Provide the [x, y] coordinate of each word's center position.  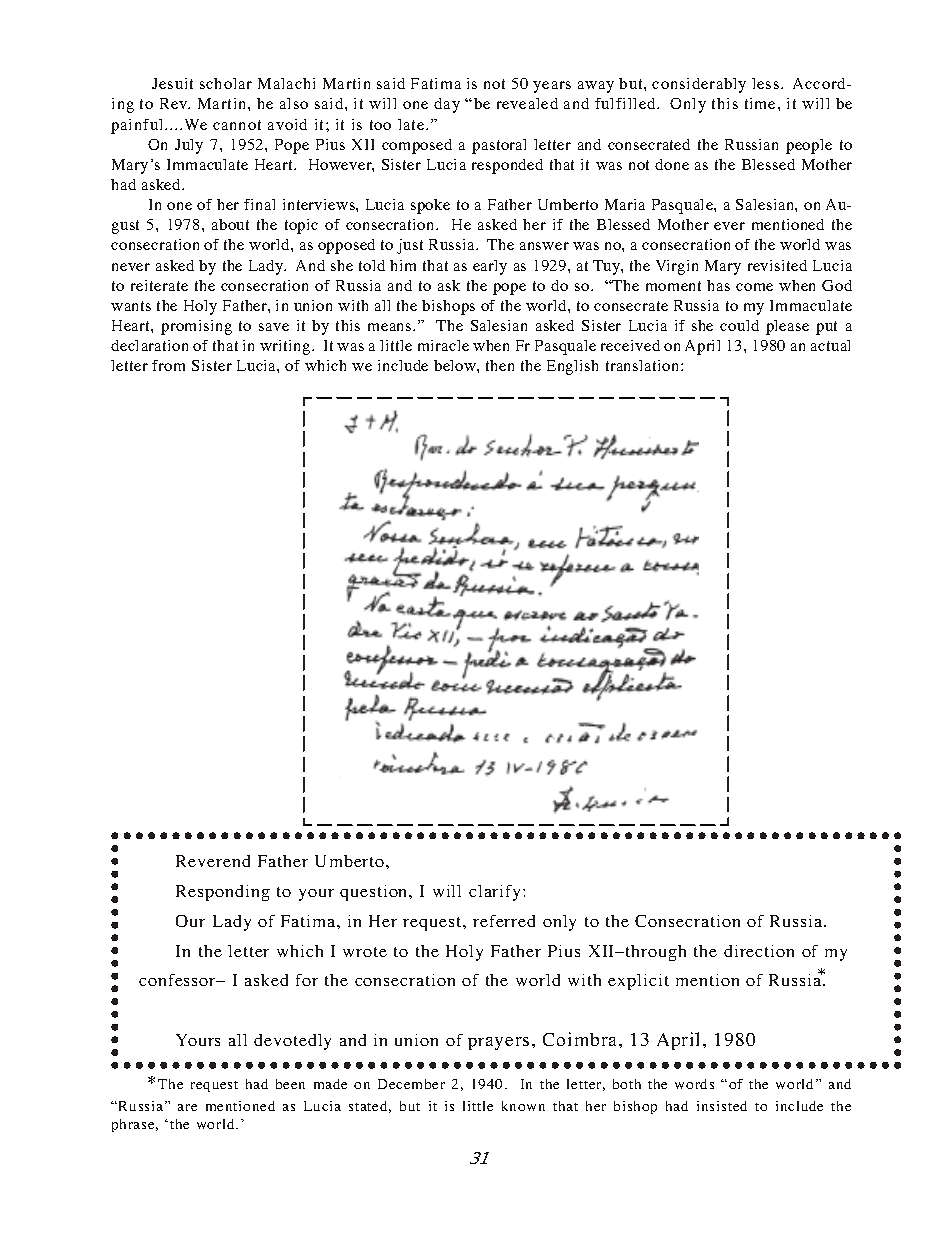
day [447, 105]
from [168, 365]
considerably [699, 85]
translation [644, 365]
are [187, 1107]
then [500, 365]
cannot [237, 125]
